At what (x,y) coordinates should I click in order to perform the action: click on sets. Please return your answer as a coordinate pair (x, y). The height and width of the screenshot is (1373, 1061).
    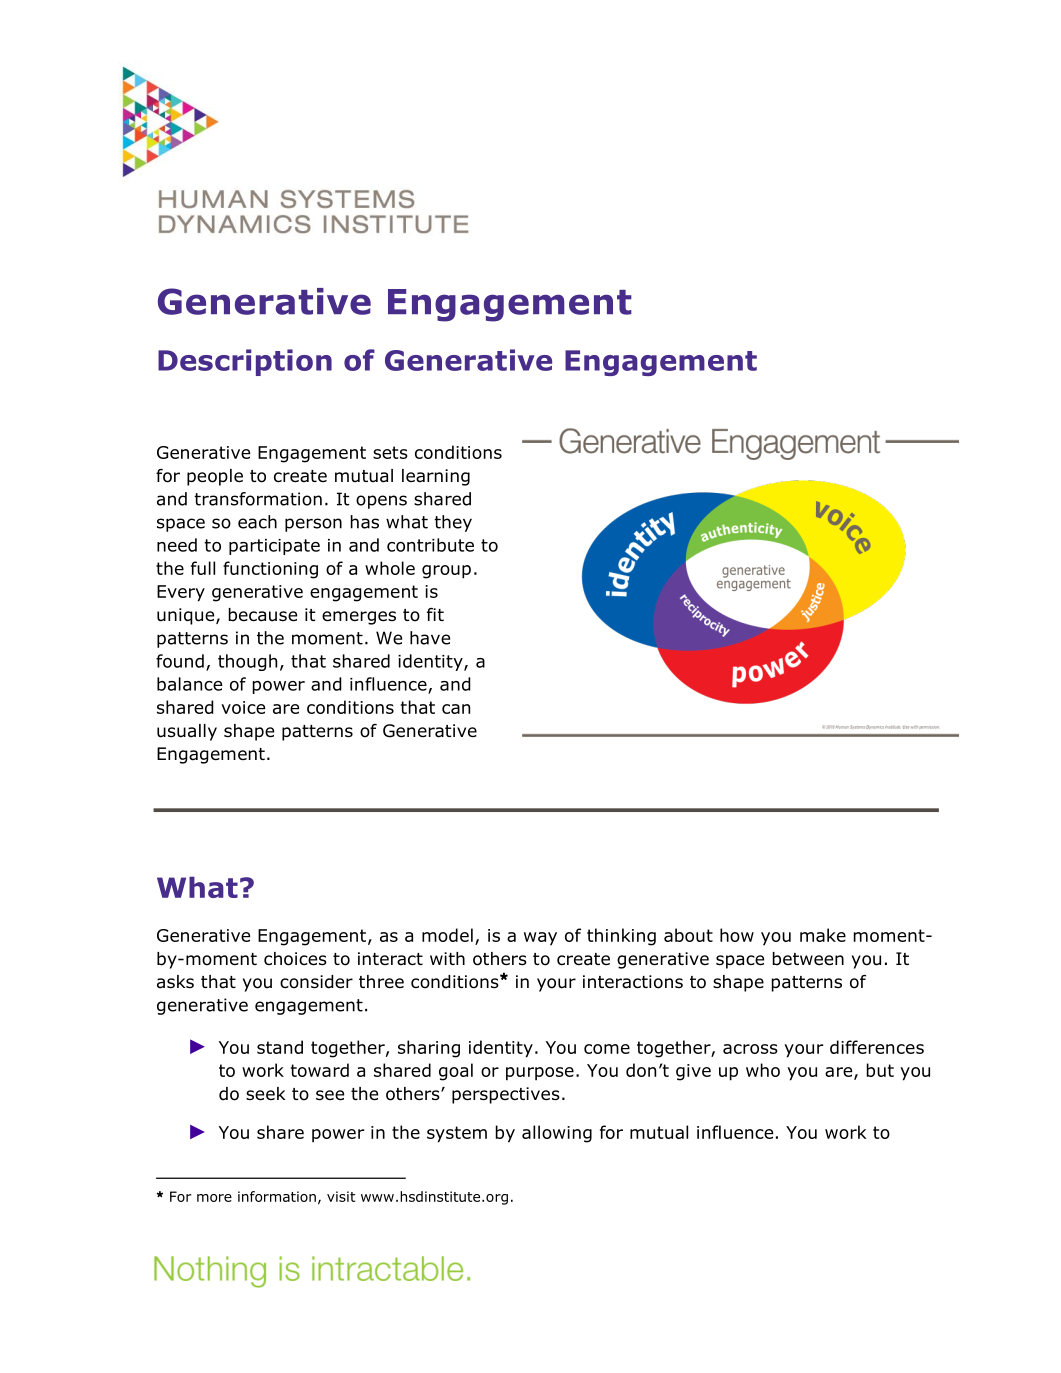
    Looking at the image, I should click on (390, 452).
